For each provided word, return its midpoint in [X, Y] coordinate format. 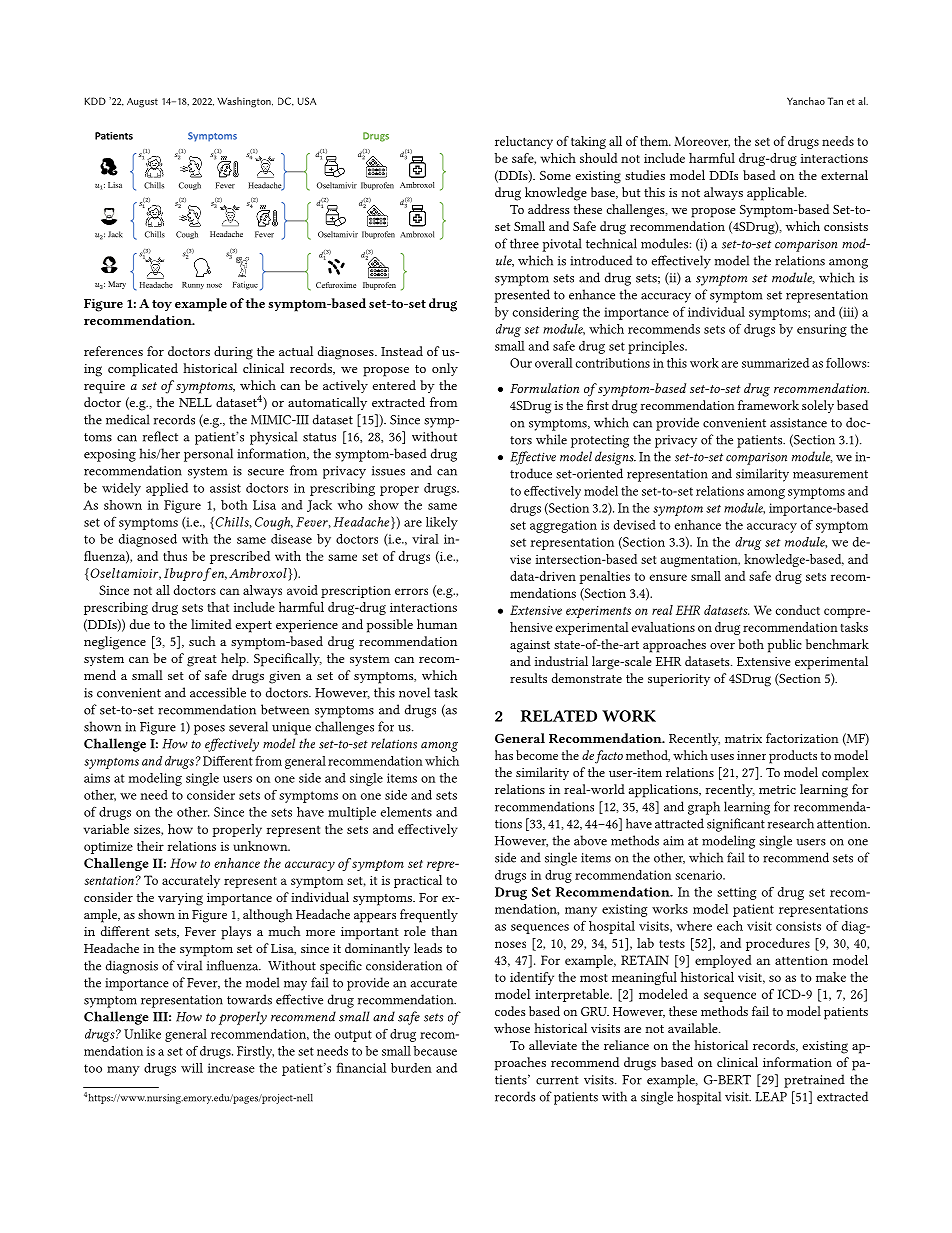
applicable [776, 194]
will [192, 1068]
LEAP [771, 1097]
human [437, 624]
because [435, 1051]
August [142, 103]
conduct [798, 610]
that [218, 607]
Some [555, 175]
